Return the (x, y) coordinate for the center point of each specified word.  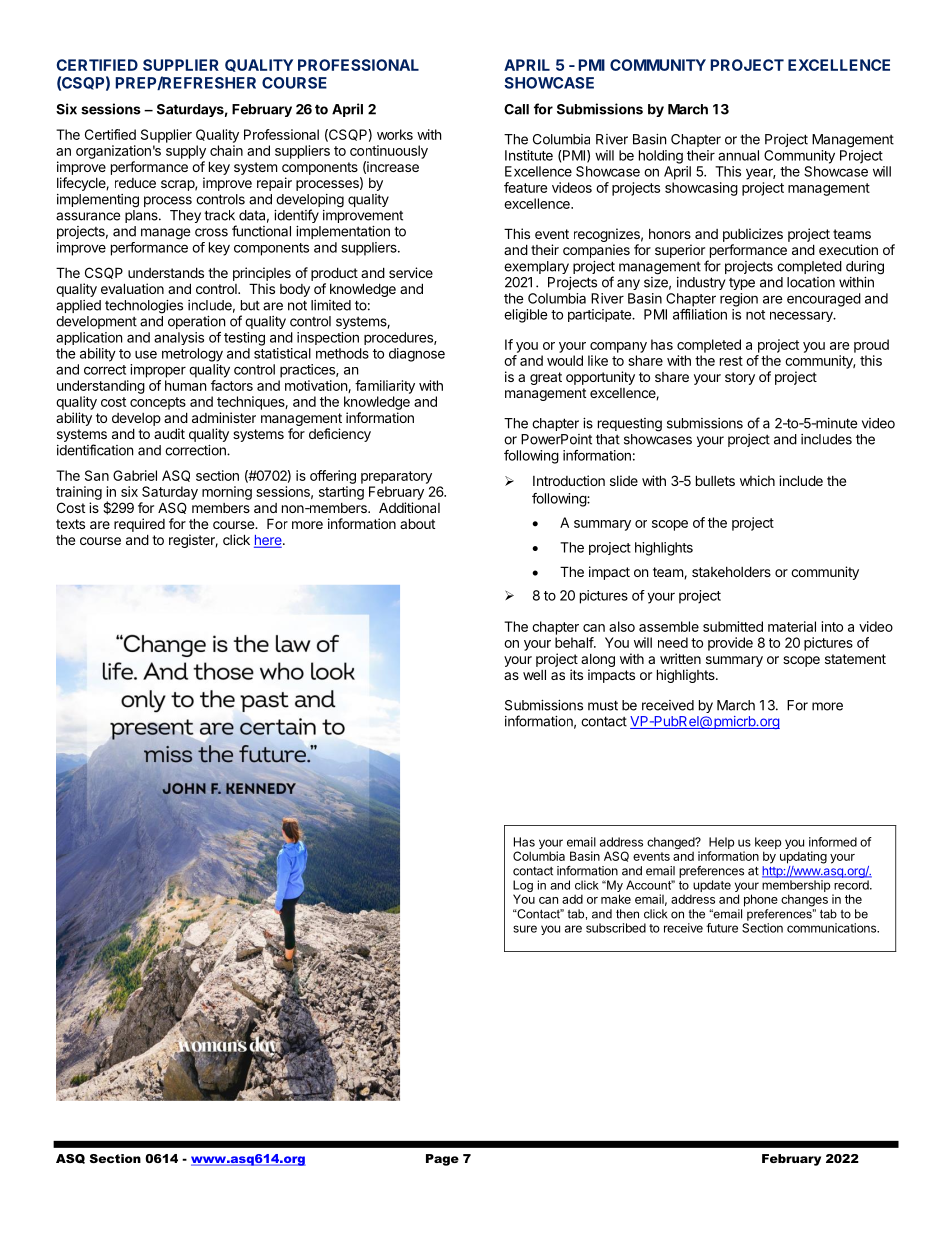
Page (442, 1160)
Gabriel (135, 475)
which (757, 480)
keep (768, 844)
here (269, 541)
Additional (409, 507)
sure (525, 929)
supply (186, 152)
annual (738, 155)
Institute (529, 155)
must (603, 705)
